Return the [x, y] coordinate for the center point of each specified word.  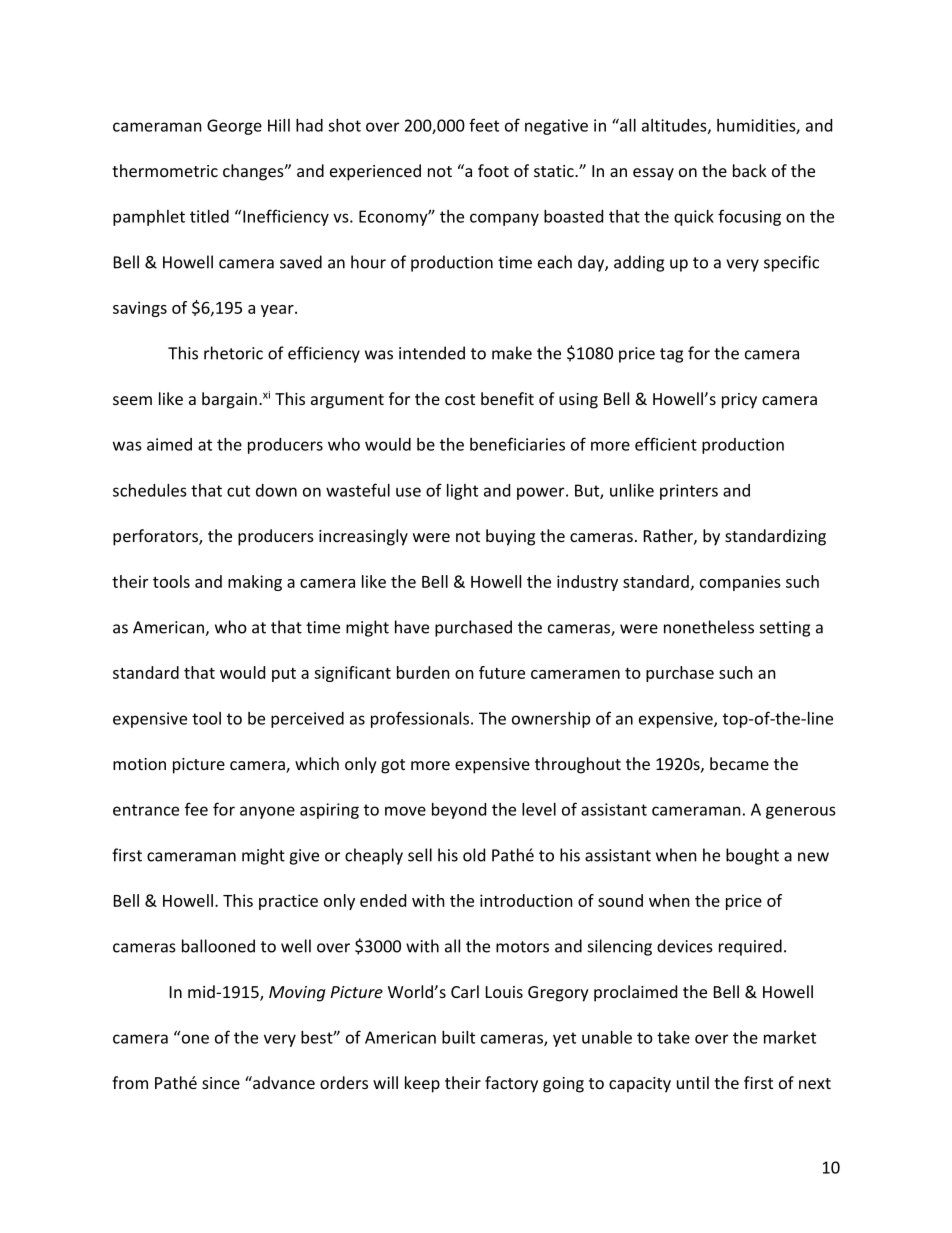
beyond [459, 811]
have [412, 627]
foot [493, 170]
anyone [267, 812]
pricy [739, 401]
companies [740, 583]
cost [460, 399]
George [234, 127]
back [750, 170]
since [221, 1083]
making [255, 583]
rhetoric [233, 353]
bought [752, 856]
